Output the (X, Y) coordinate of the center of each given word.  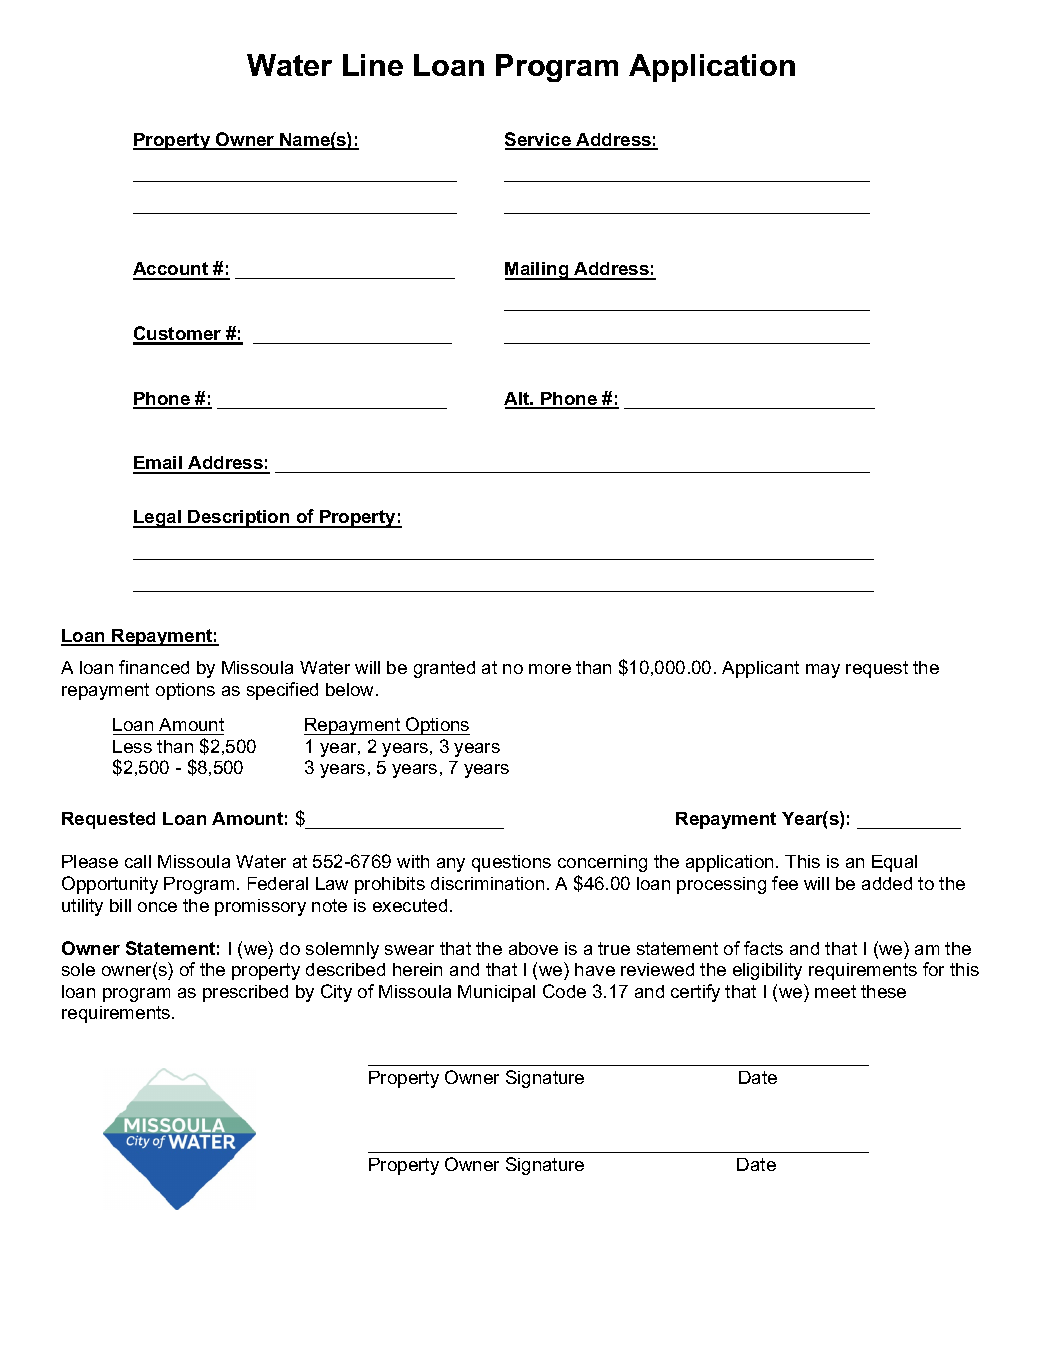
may (823, 671)
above (533, 948)
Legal (158, 519)
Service (539, 140)
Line (373, 65)
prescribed (245, 993)
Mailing (538, 271)
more (550, 669)
